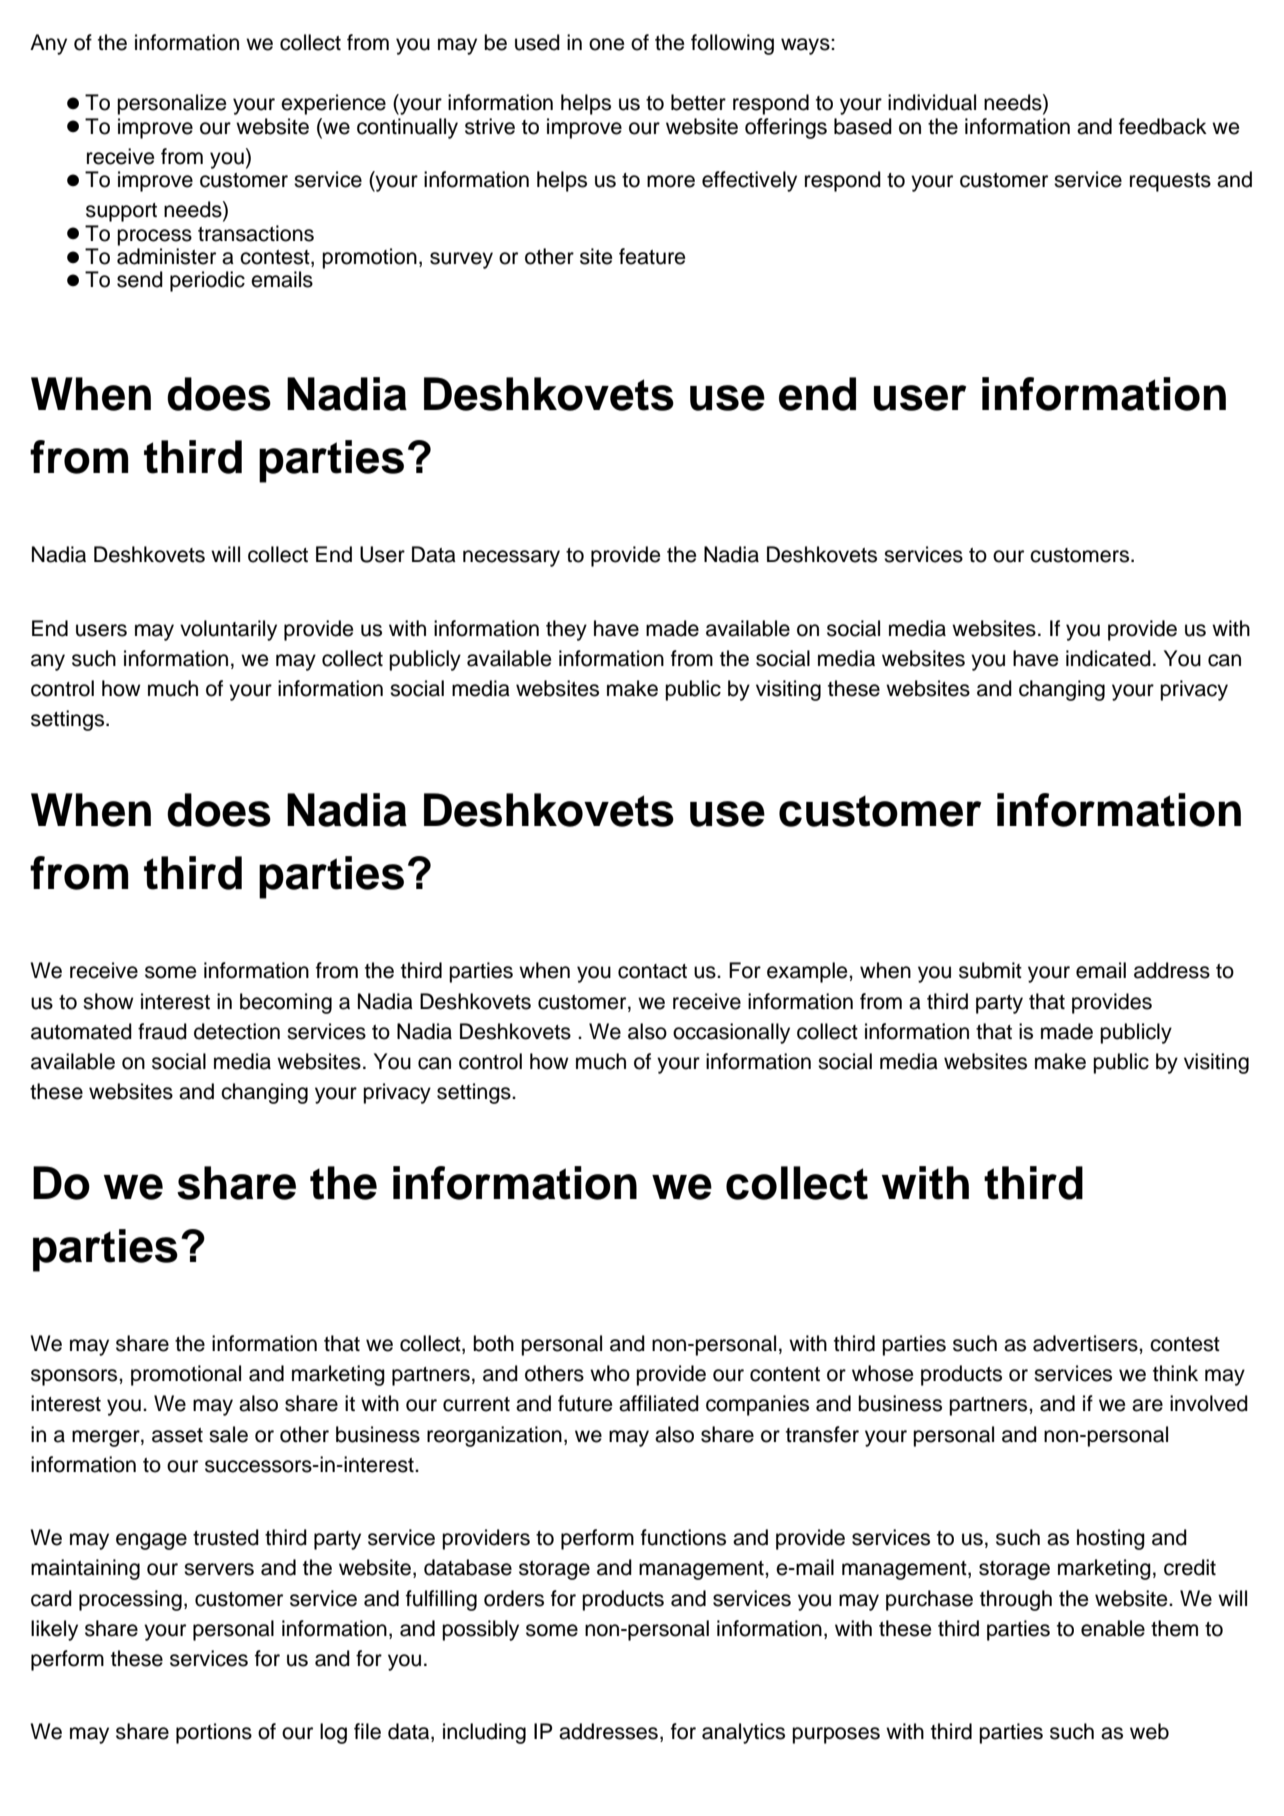 The image size is (1284, 1816). What do you see at coordinates (743, 1733) in the page?
I see `analytics` at bounding box center [743, 1733].
